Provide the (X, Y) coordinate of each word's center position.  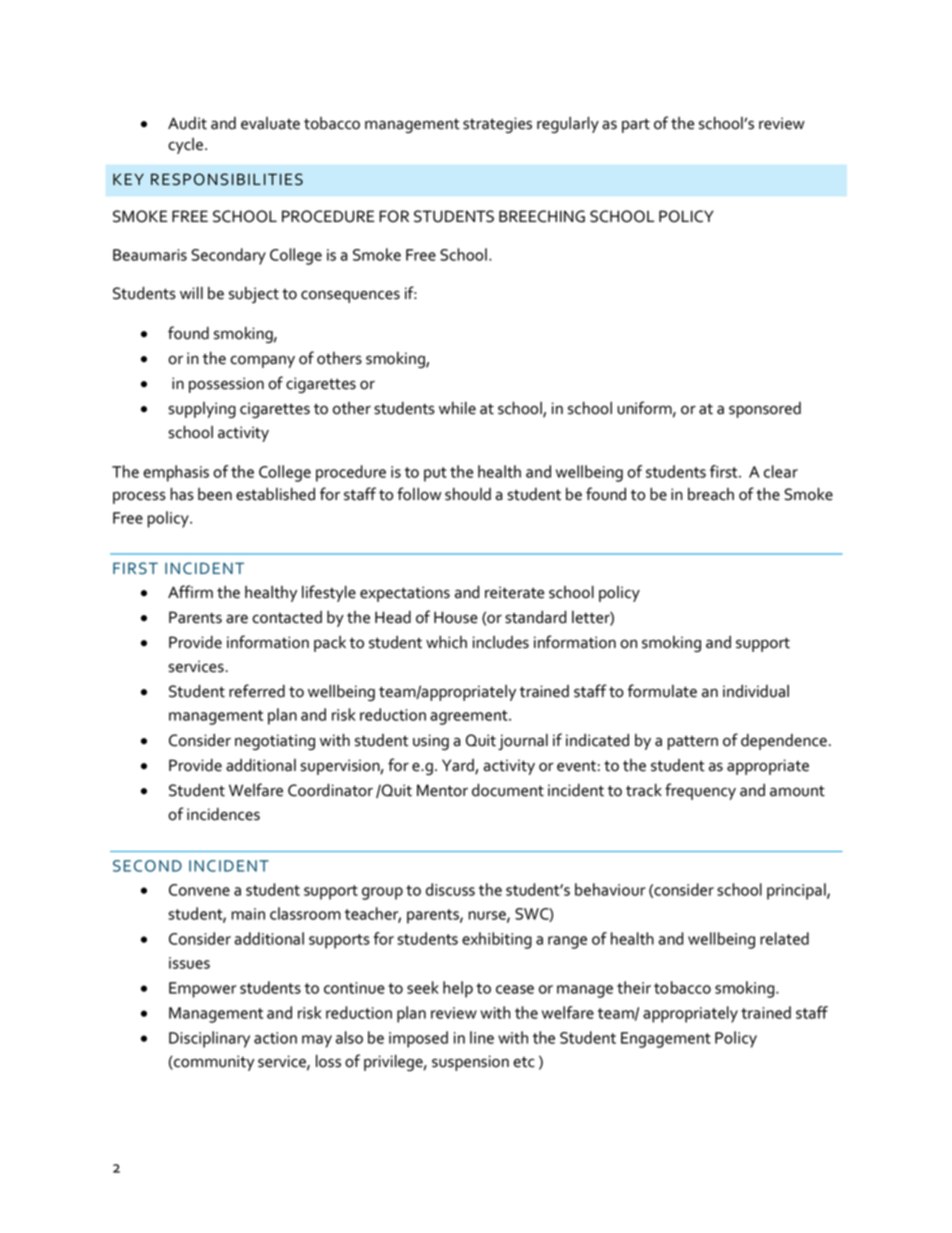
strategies (497, 125)
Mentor (442, 790)
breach (711, 494)
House (456, 617)
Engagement (666, 1040)
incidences (223, 814)
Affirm (190, 591)
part (636, 126)
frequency (700, 791)
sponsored (765, 410)
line (482, 1037)
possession (226, 385)
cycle (185, 146)
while (457, 408)
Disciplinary (209, 1039)
